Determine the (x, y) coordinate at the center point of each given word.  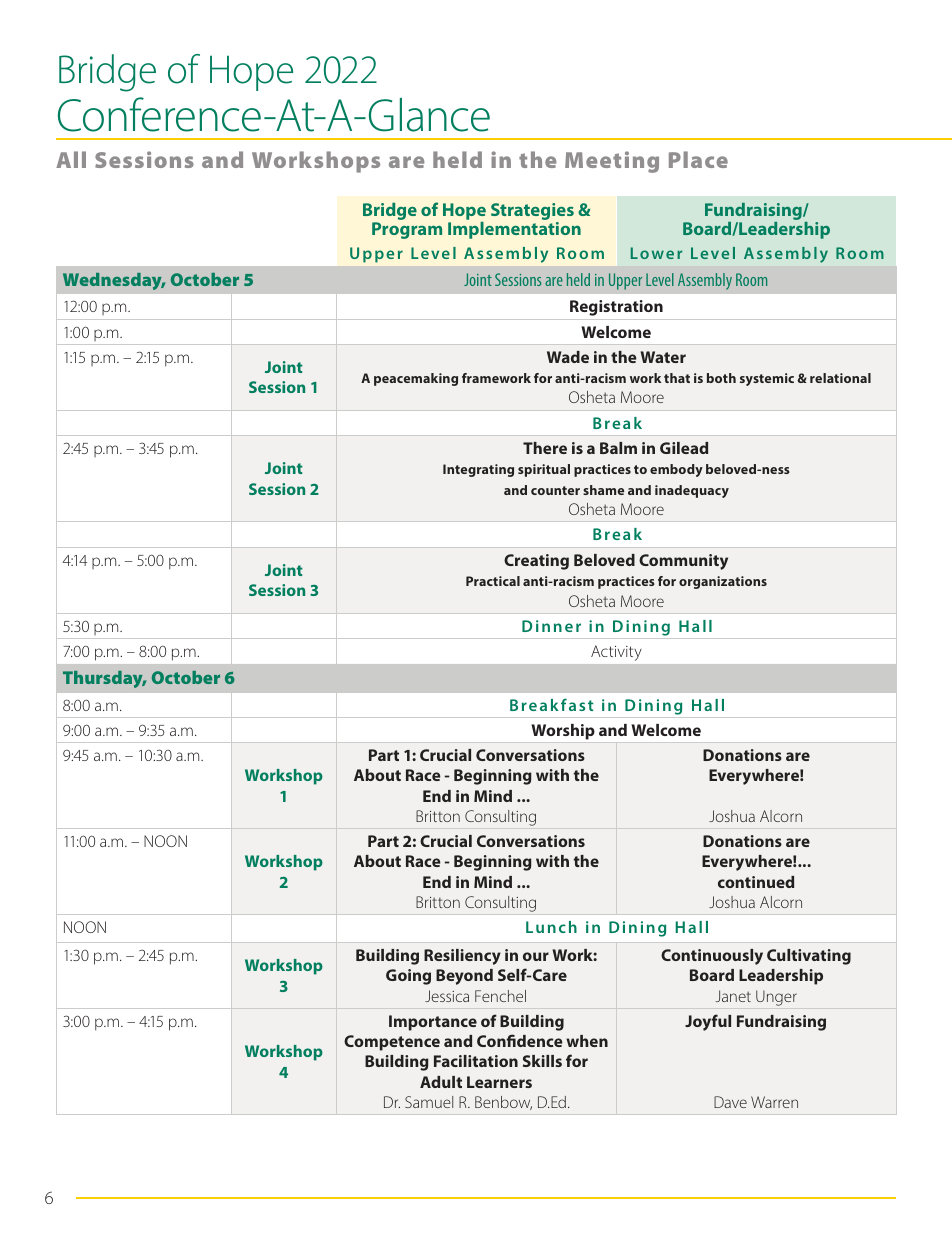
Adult (441, 1082)
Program (407, 230)
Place (698, 159)
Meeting (612, 162)
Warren (774, 1102)
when (587, 1041)
